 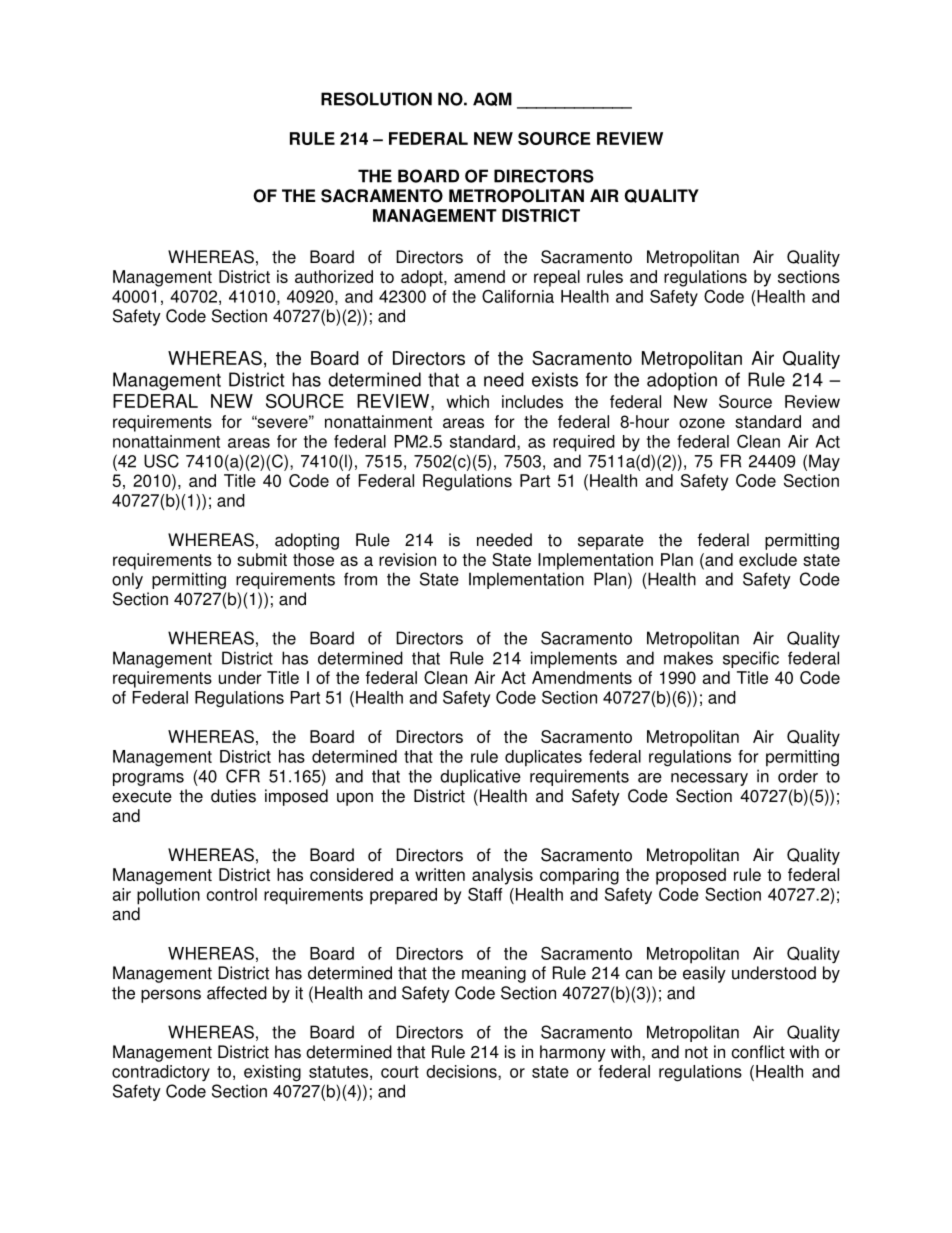 What do you see at coordinates (462, 1071) in the screenshot?
I see `decisions` at bounding box center [462, 1071].
